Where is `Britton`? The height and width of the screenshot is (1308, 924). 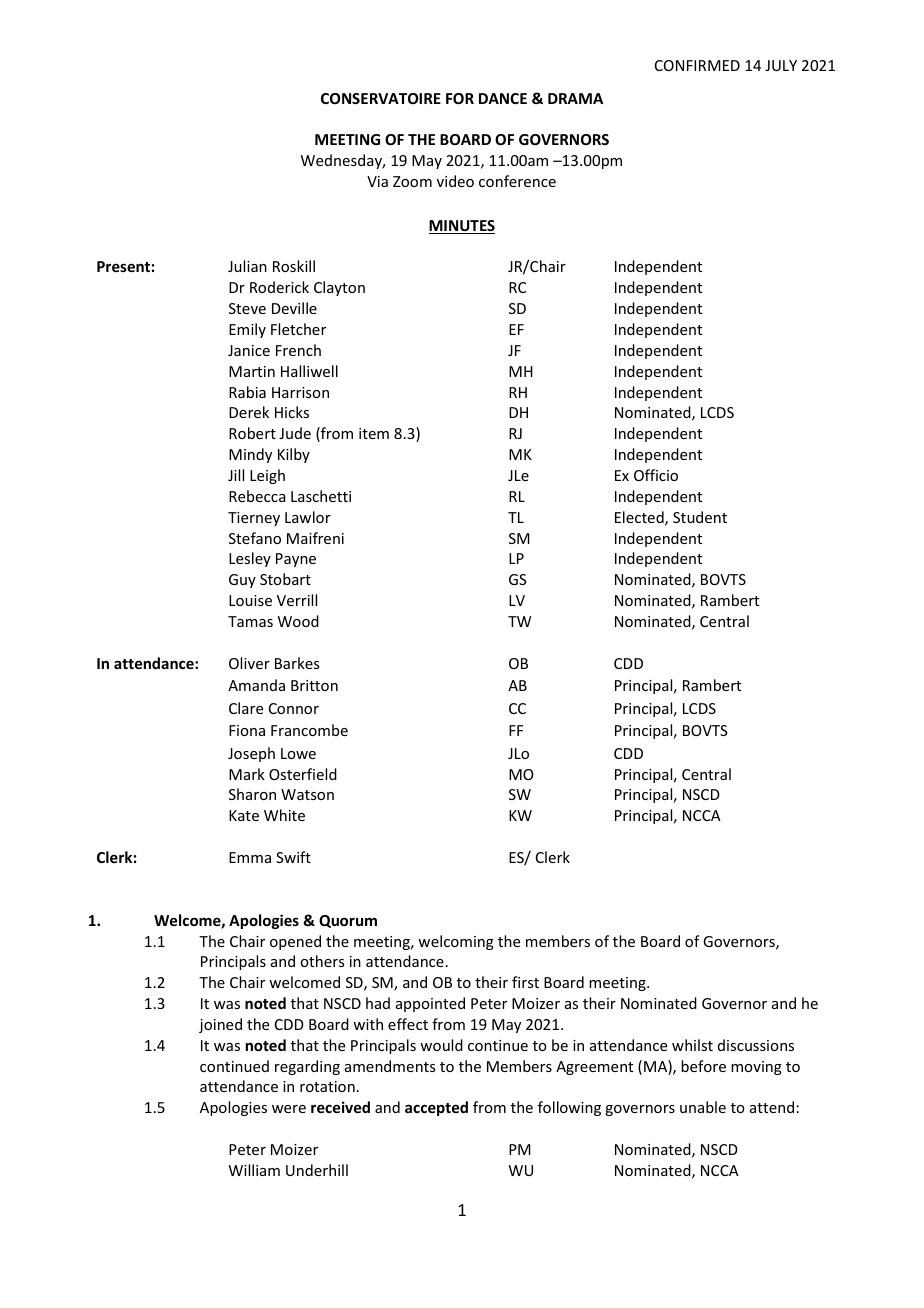
Britton is located at coordinates (314, 685).
